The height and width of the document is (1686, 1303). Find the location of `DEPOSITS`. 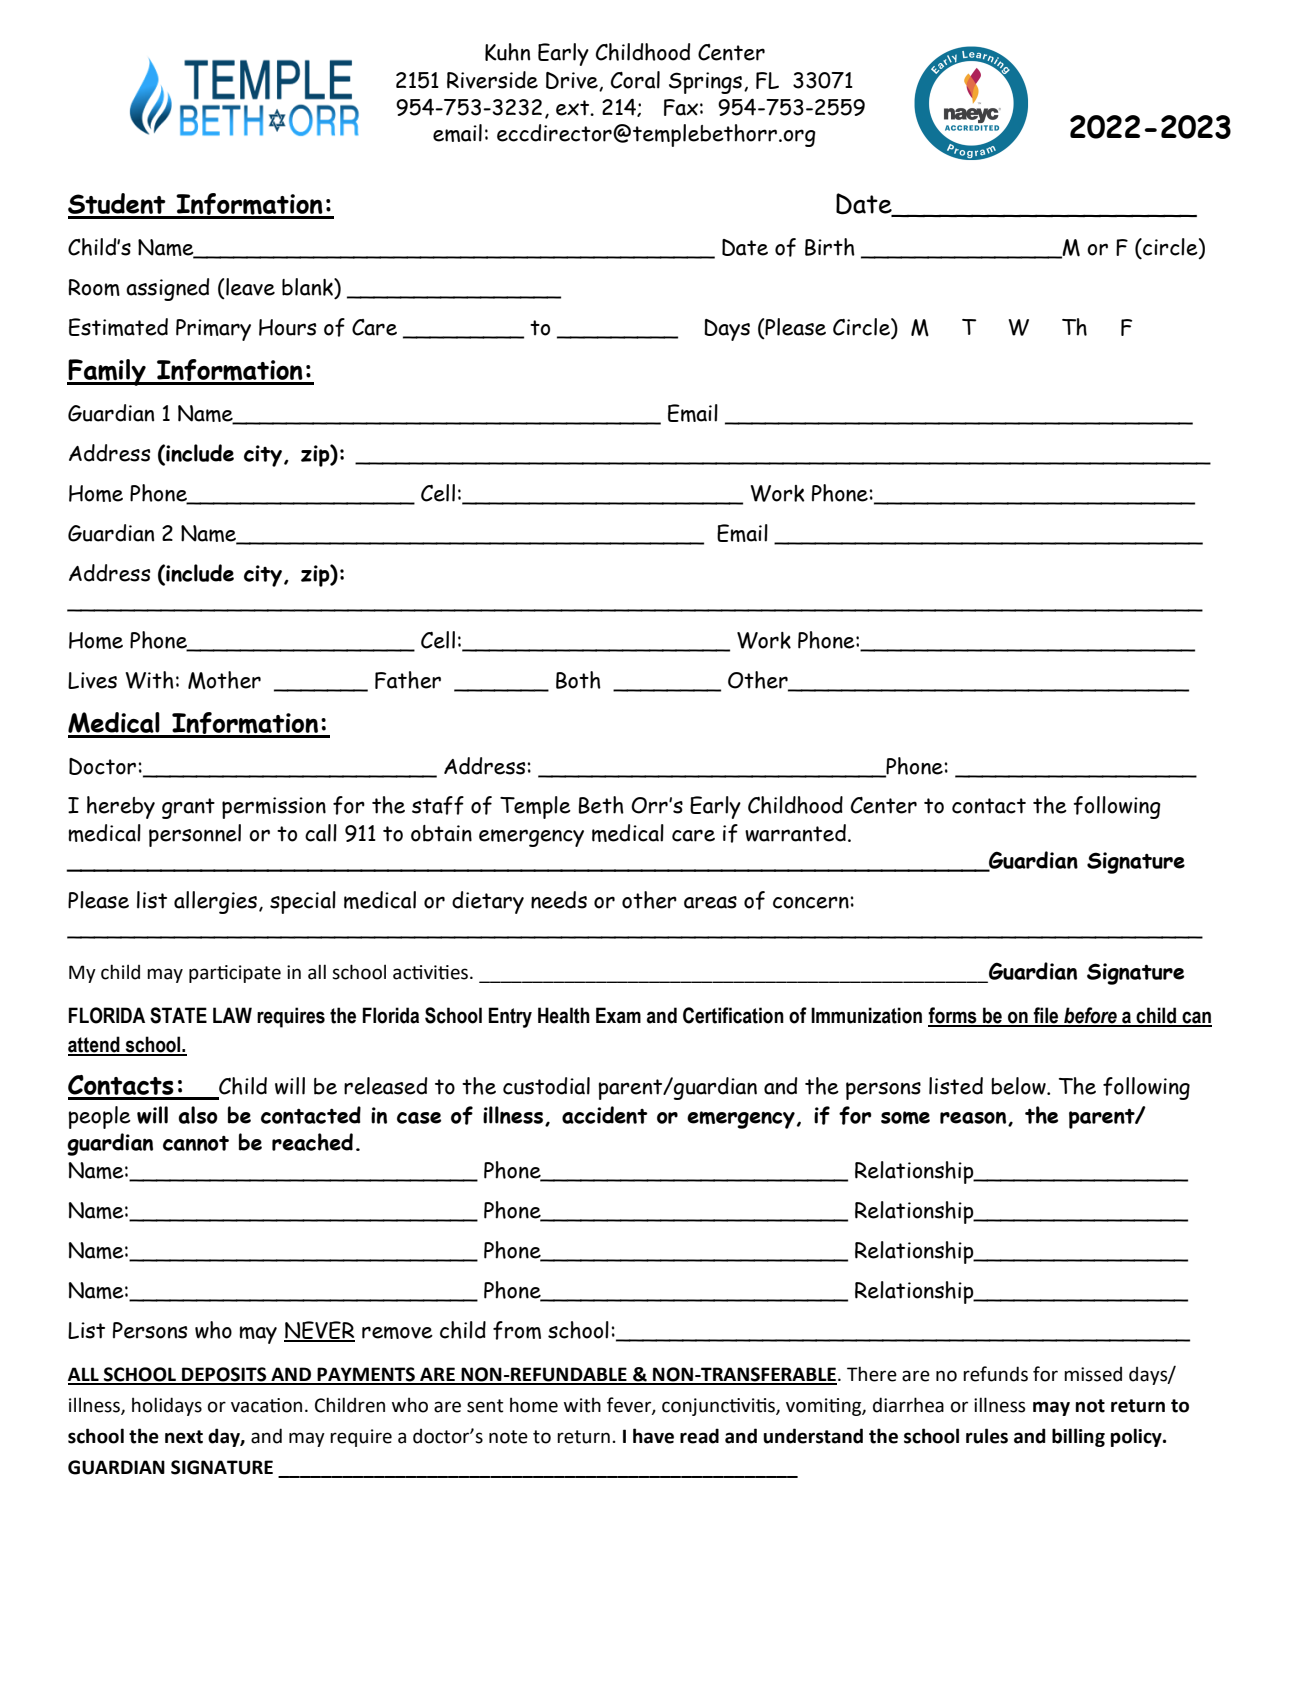

DEPOSITS is located at coordinates (224, 1375).
